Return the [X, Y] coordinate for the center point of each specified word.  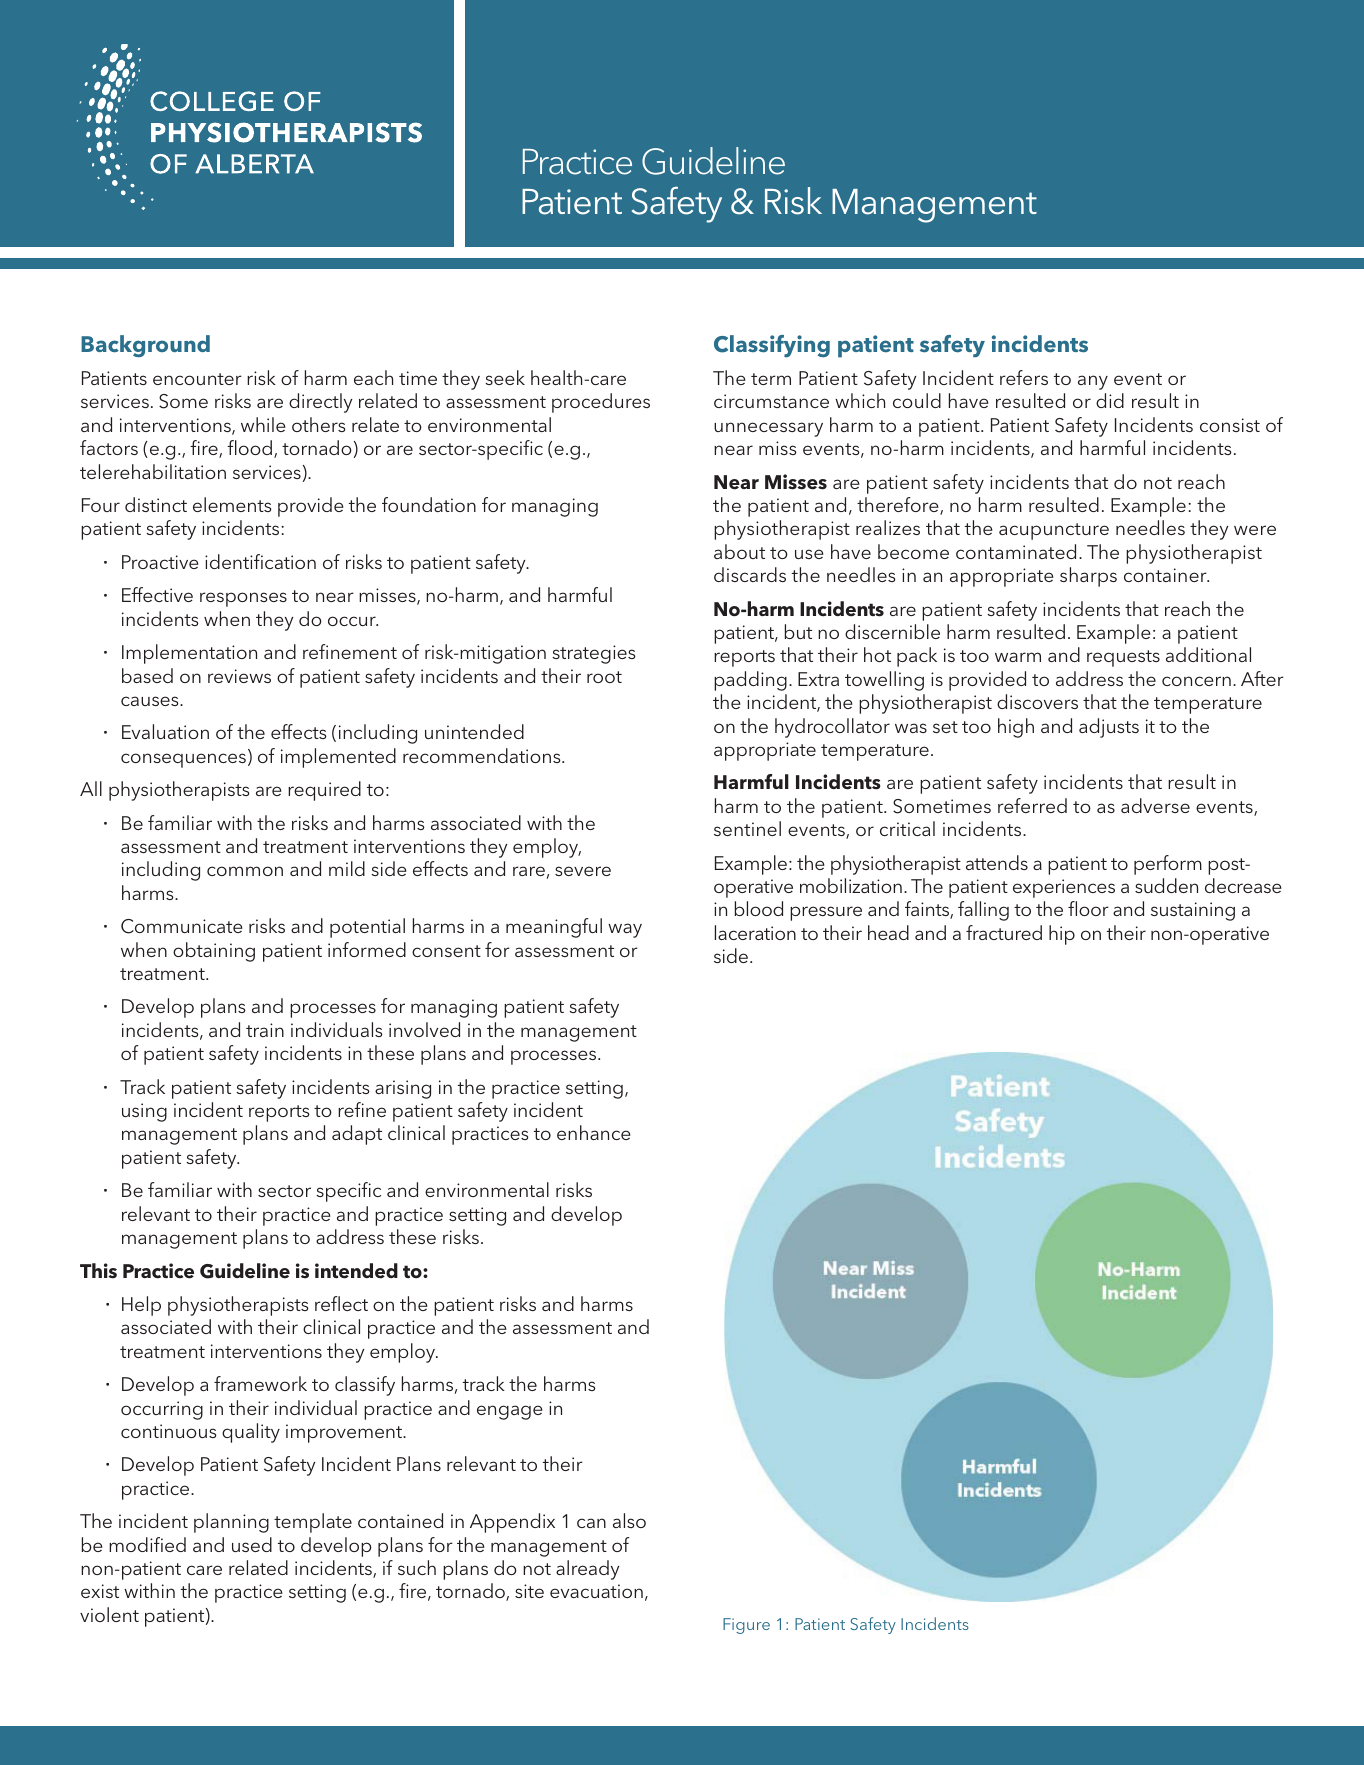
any [1093, 382]
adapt [357, 1135]
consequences [183, 760]
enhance [594, 1132]
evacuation [596, 1591]
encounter [197, 379]
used [252, 1544]
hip [1062, 935]
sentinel [747, 828]
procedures [601, 403]
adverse [1155, 805]
